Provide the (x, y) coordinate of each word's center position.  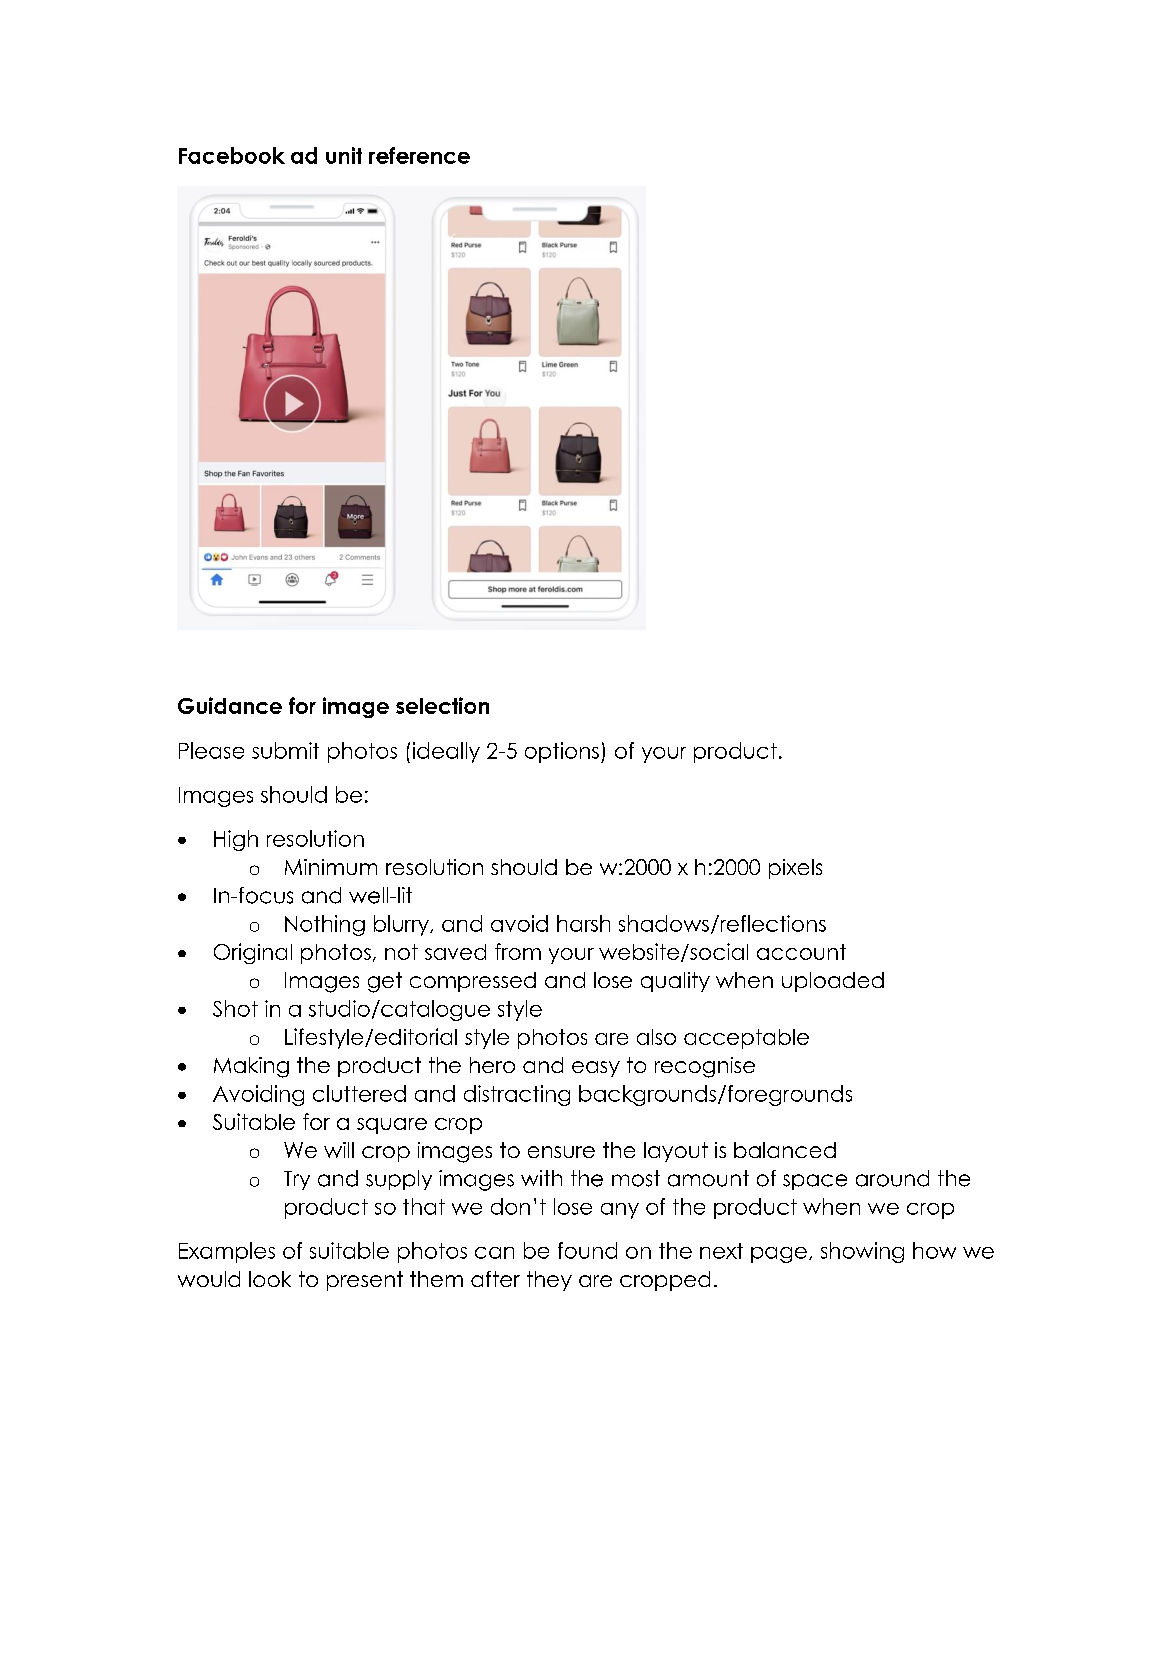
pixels (795, 869)
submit (285, 750)
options (562, 752)
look (270, 1279)
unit (344, 155)
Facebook (232, 155)
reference (419, 155)
